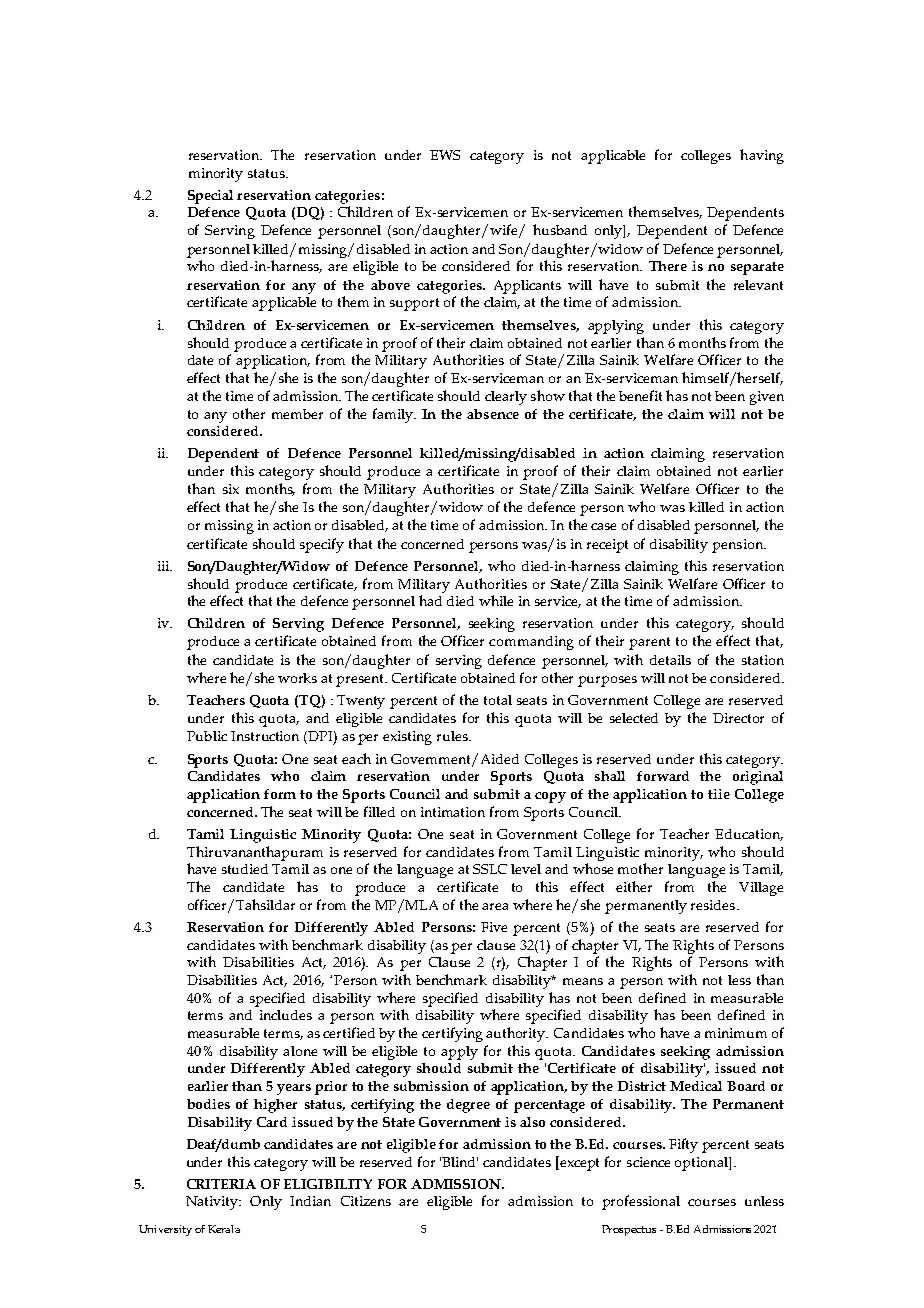  I want to click on having, so click(762, 156).
